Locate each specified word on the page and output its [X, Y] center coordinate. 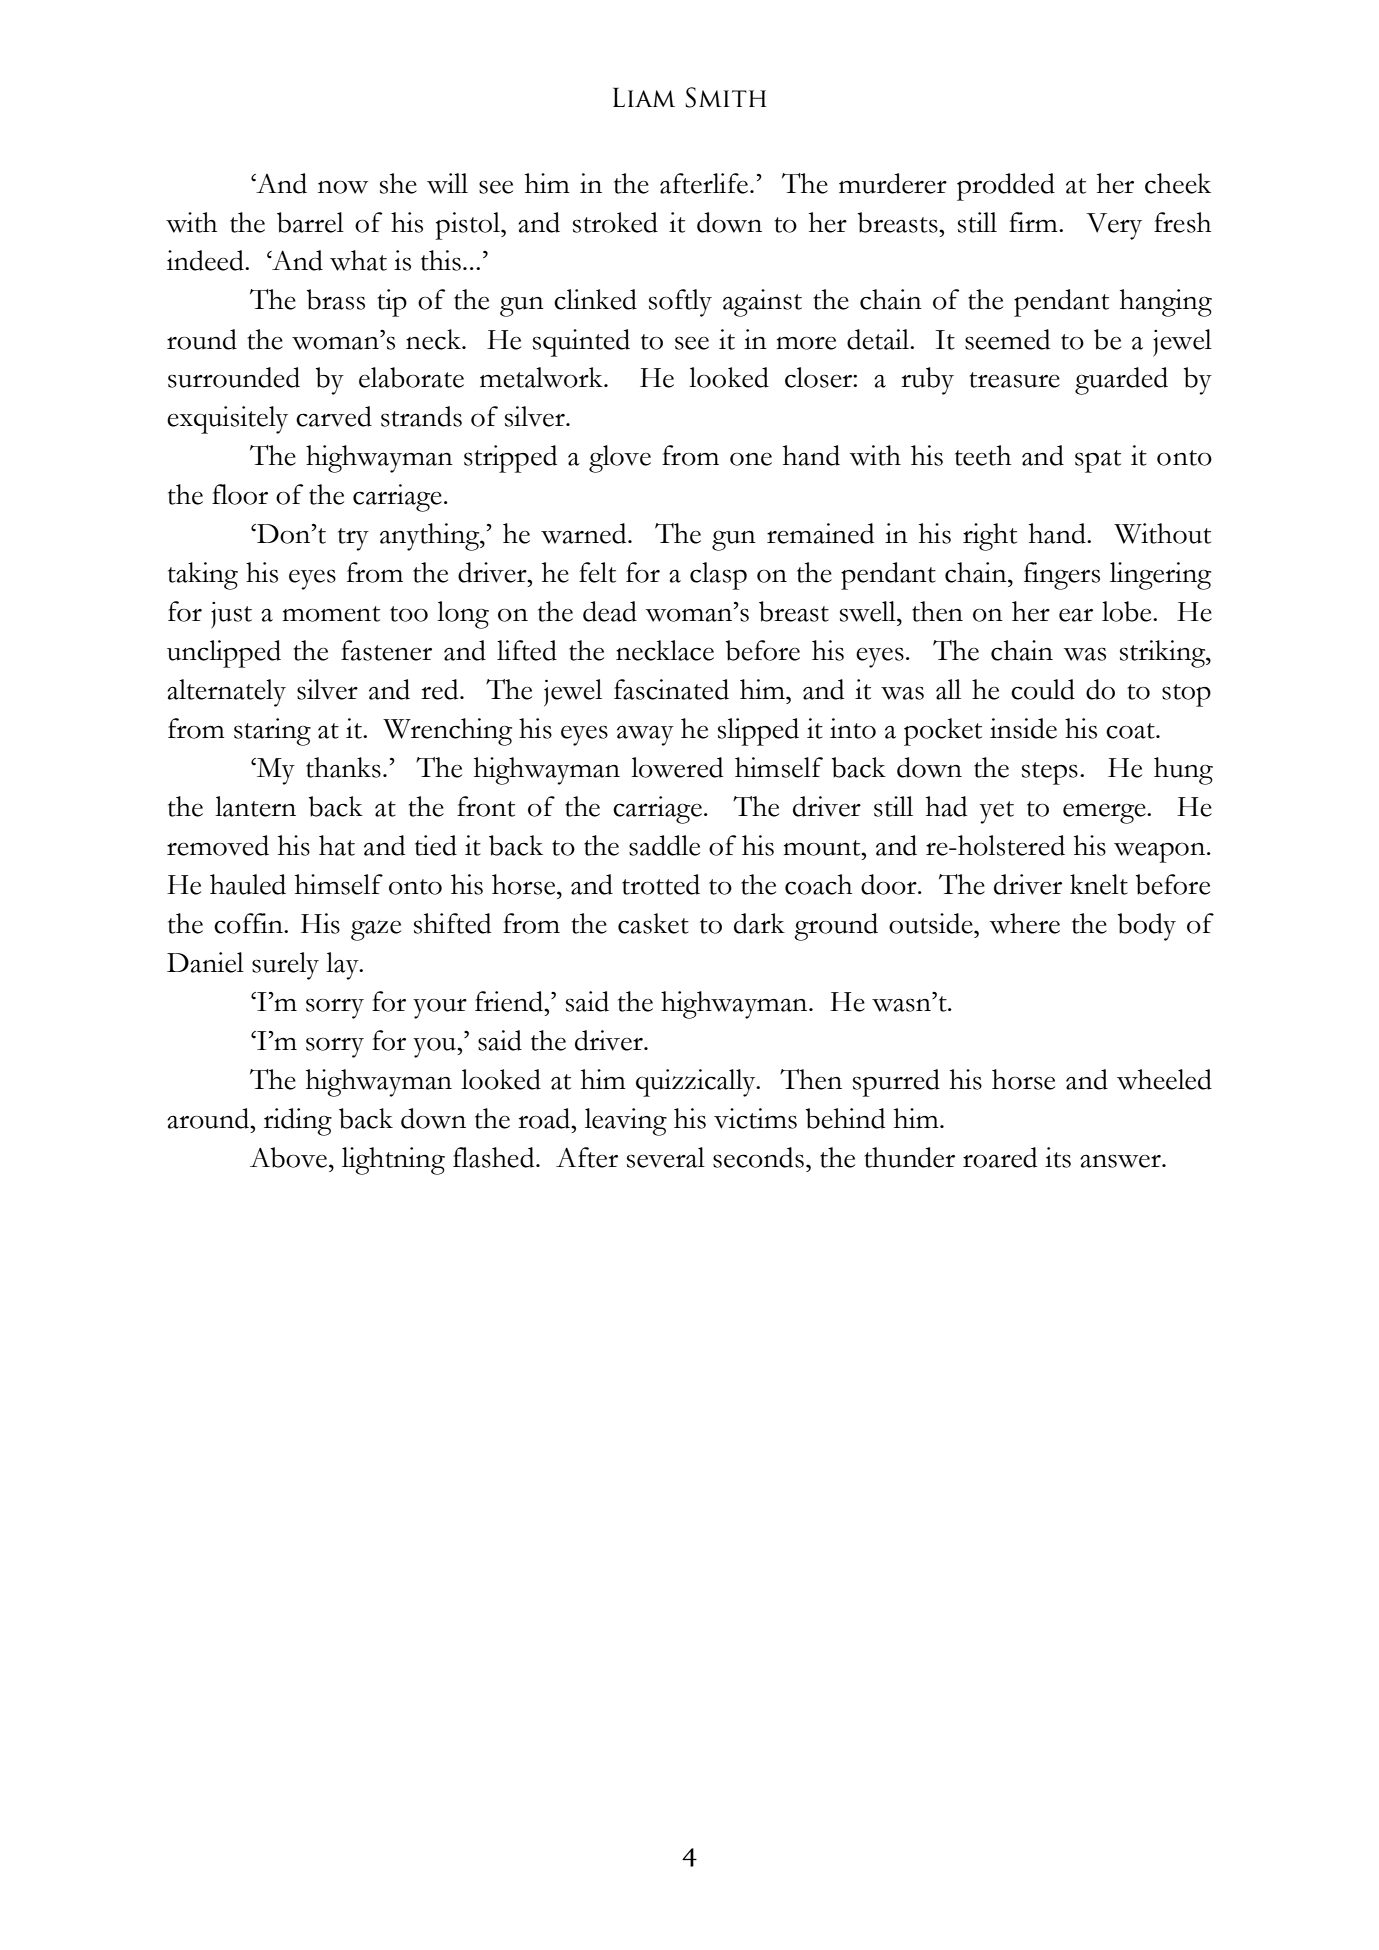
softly [680, 303]
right [990, 537]
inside [1023, 728]
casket [653, 923]
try [353, 539]
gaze [376, 930]
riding [298, 1122]
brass [336, 299]
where [1024, 923]
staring [272, 732]
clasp [718, 576]
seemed [1007, 339]
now [343, 187]
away [645, 736]
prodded [1006, 187]
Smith [726, 97]
